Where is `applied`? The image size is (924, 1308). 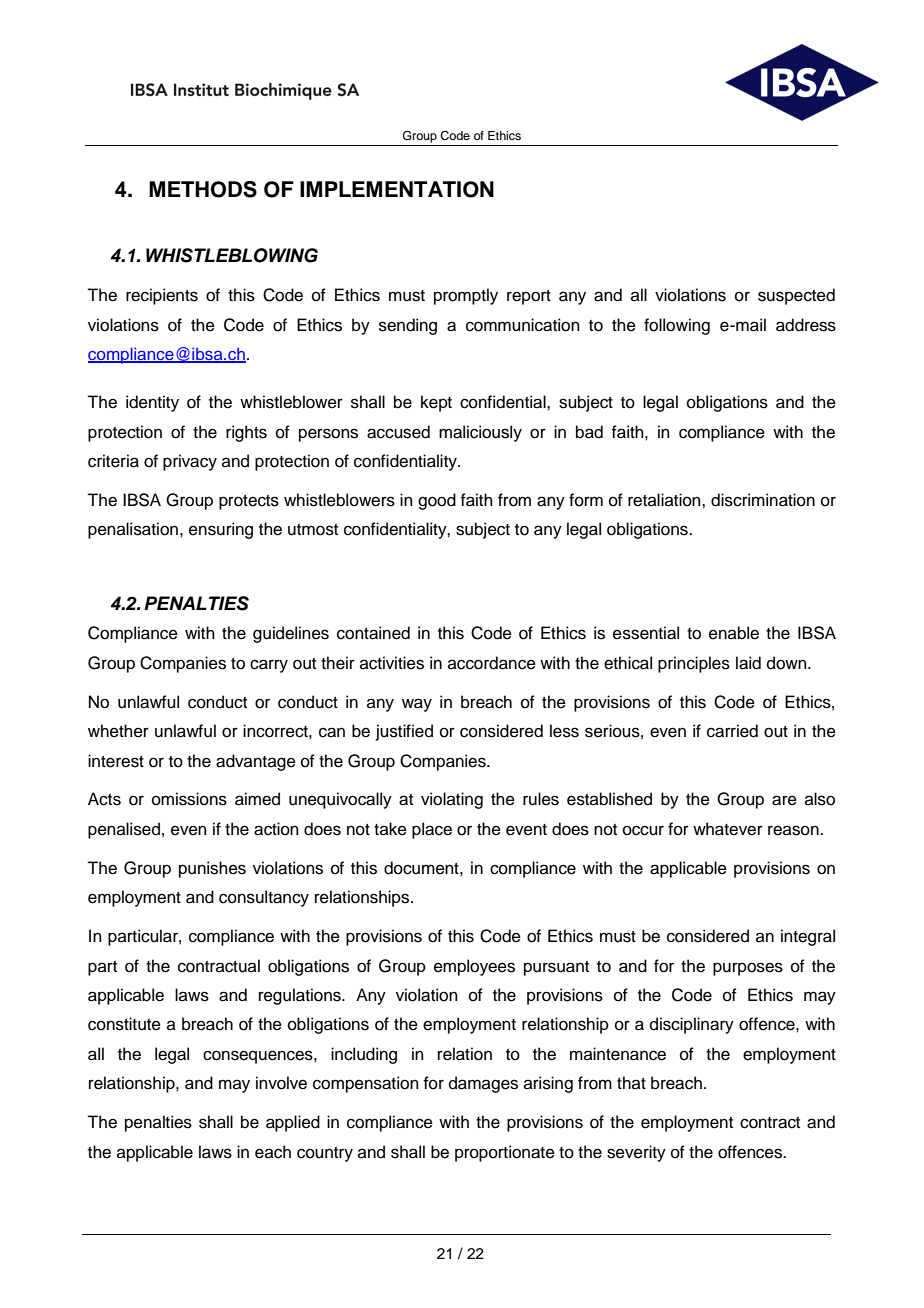
applied is located at coordinates (293, 1123).
